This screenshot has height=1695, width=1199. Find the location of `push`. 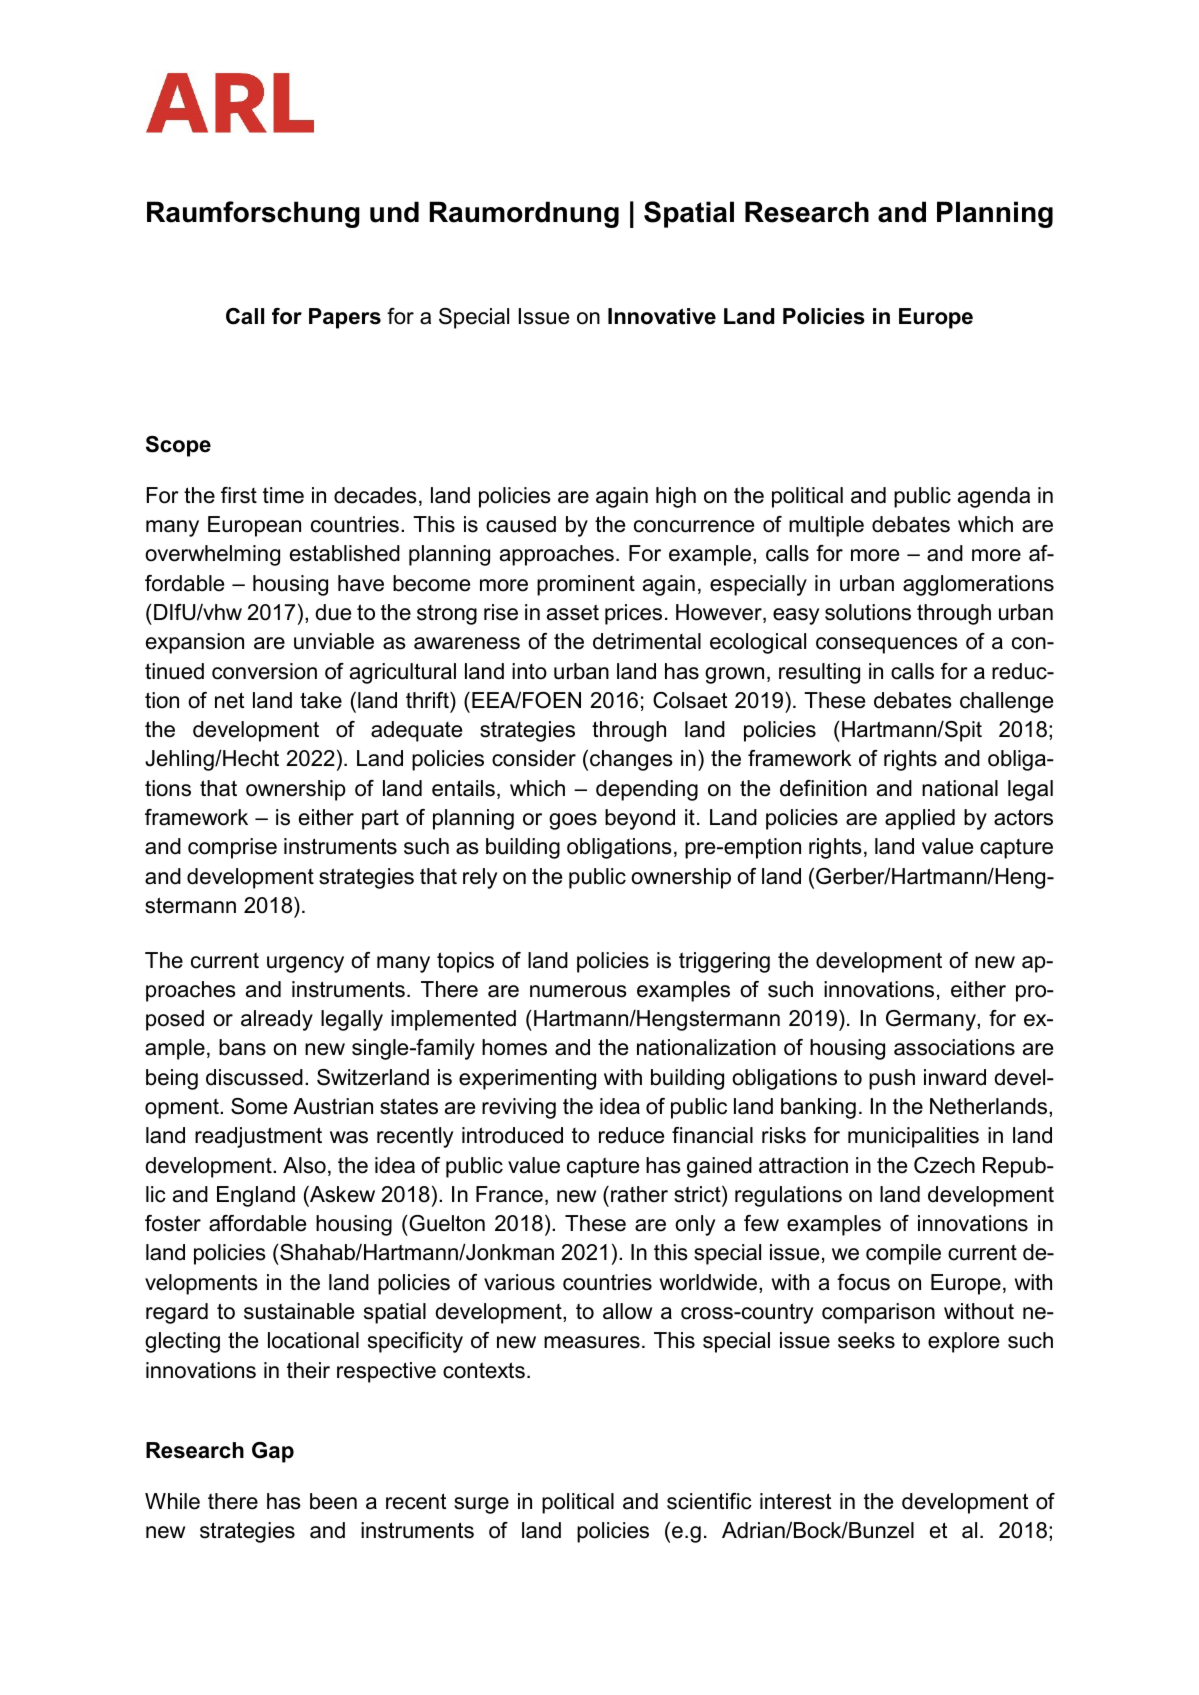

push is located at coordinates (892, 1079).
